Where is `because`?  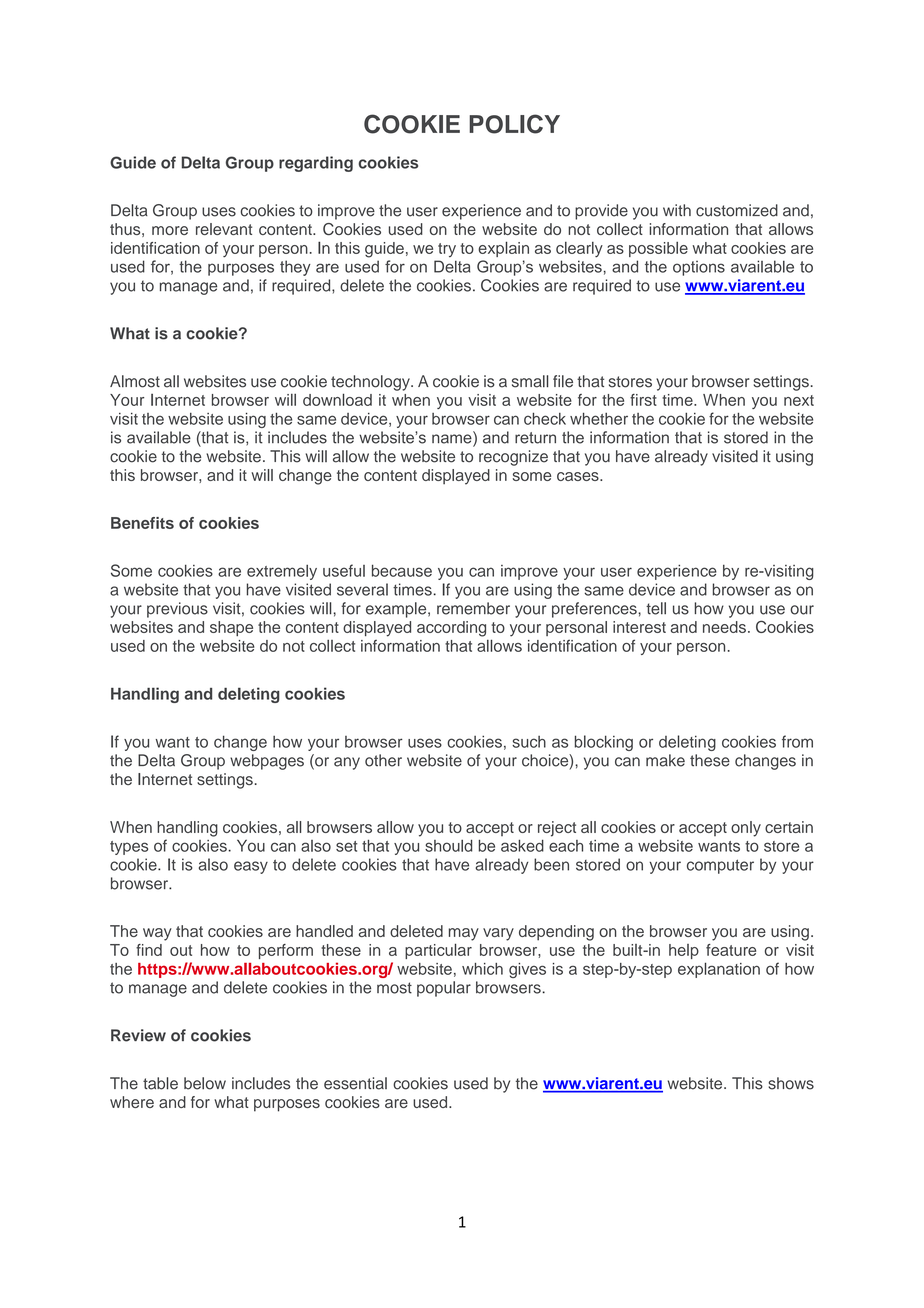 because is located at coordinates (402, 570).
